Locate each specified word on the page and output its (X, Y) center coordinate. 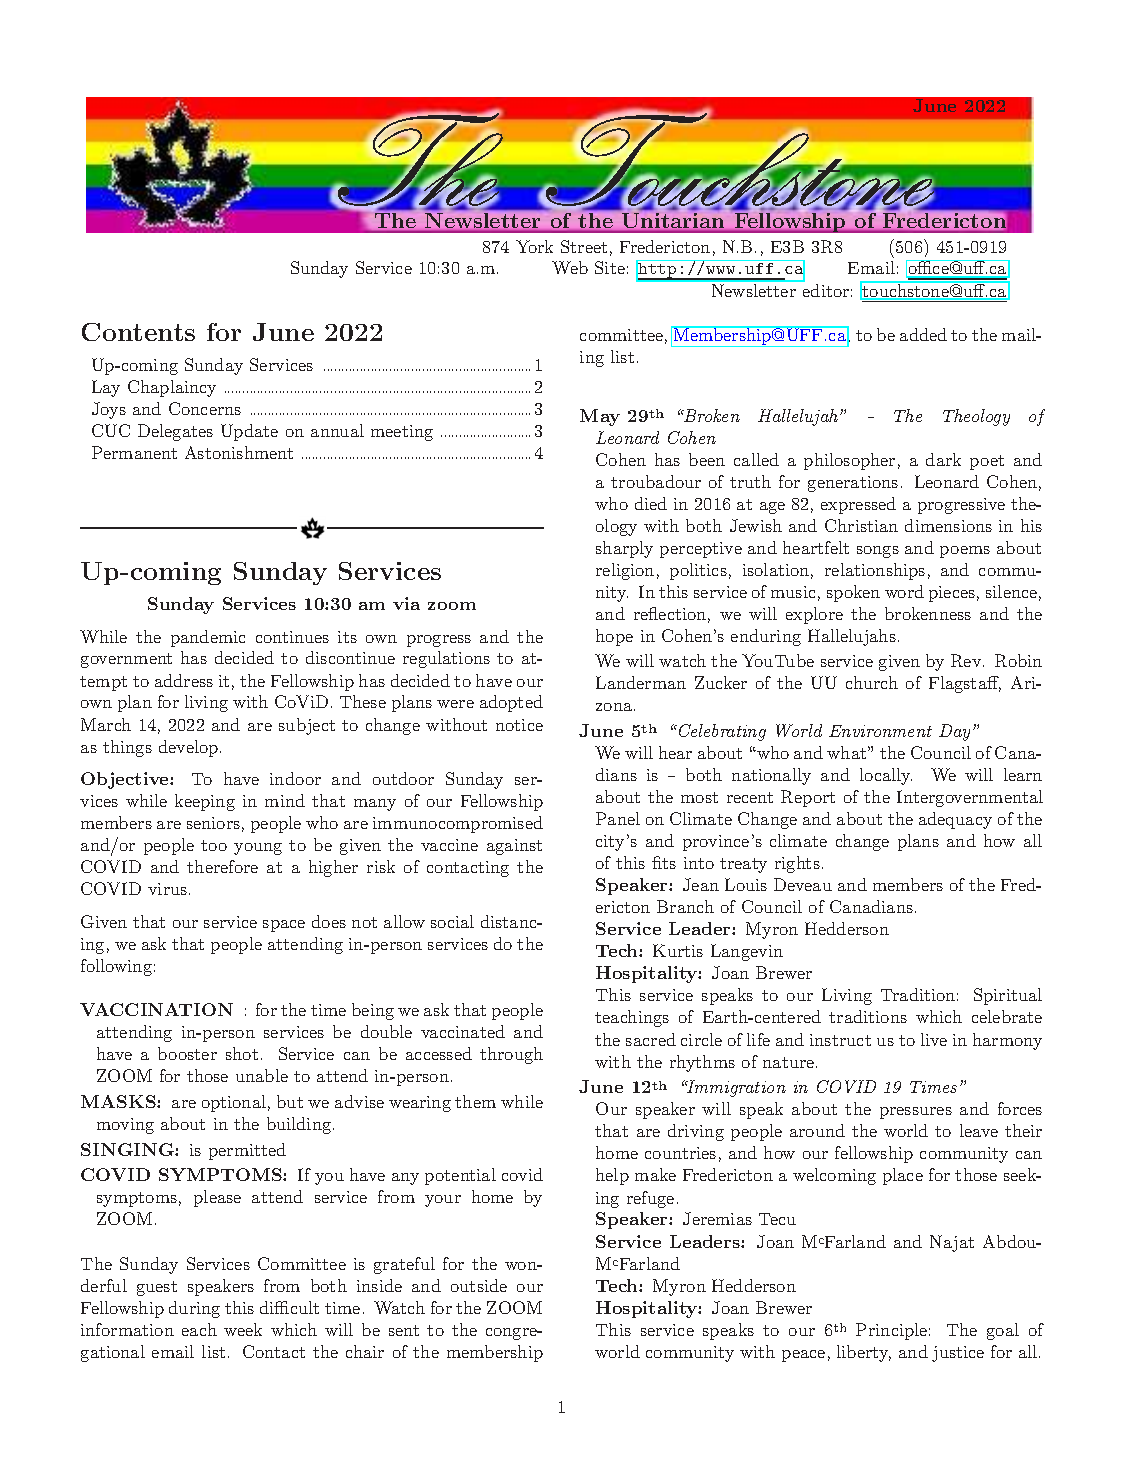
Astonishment (239, 452)
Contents (138, 332)
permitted (247, 1151)
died (651, 503)
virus (169, 889)
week (243, 1329)
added (923, 334)
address (184, 680)
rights (797, 864)
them (475, 1101)
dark (943, 459)
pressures (916, 1113)
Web (570, 267)
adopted (511, 703)
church (872, 682)
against (514, 847)
